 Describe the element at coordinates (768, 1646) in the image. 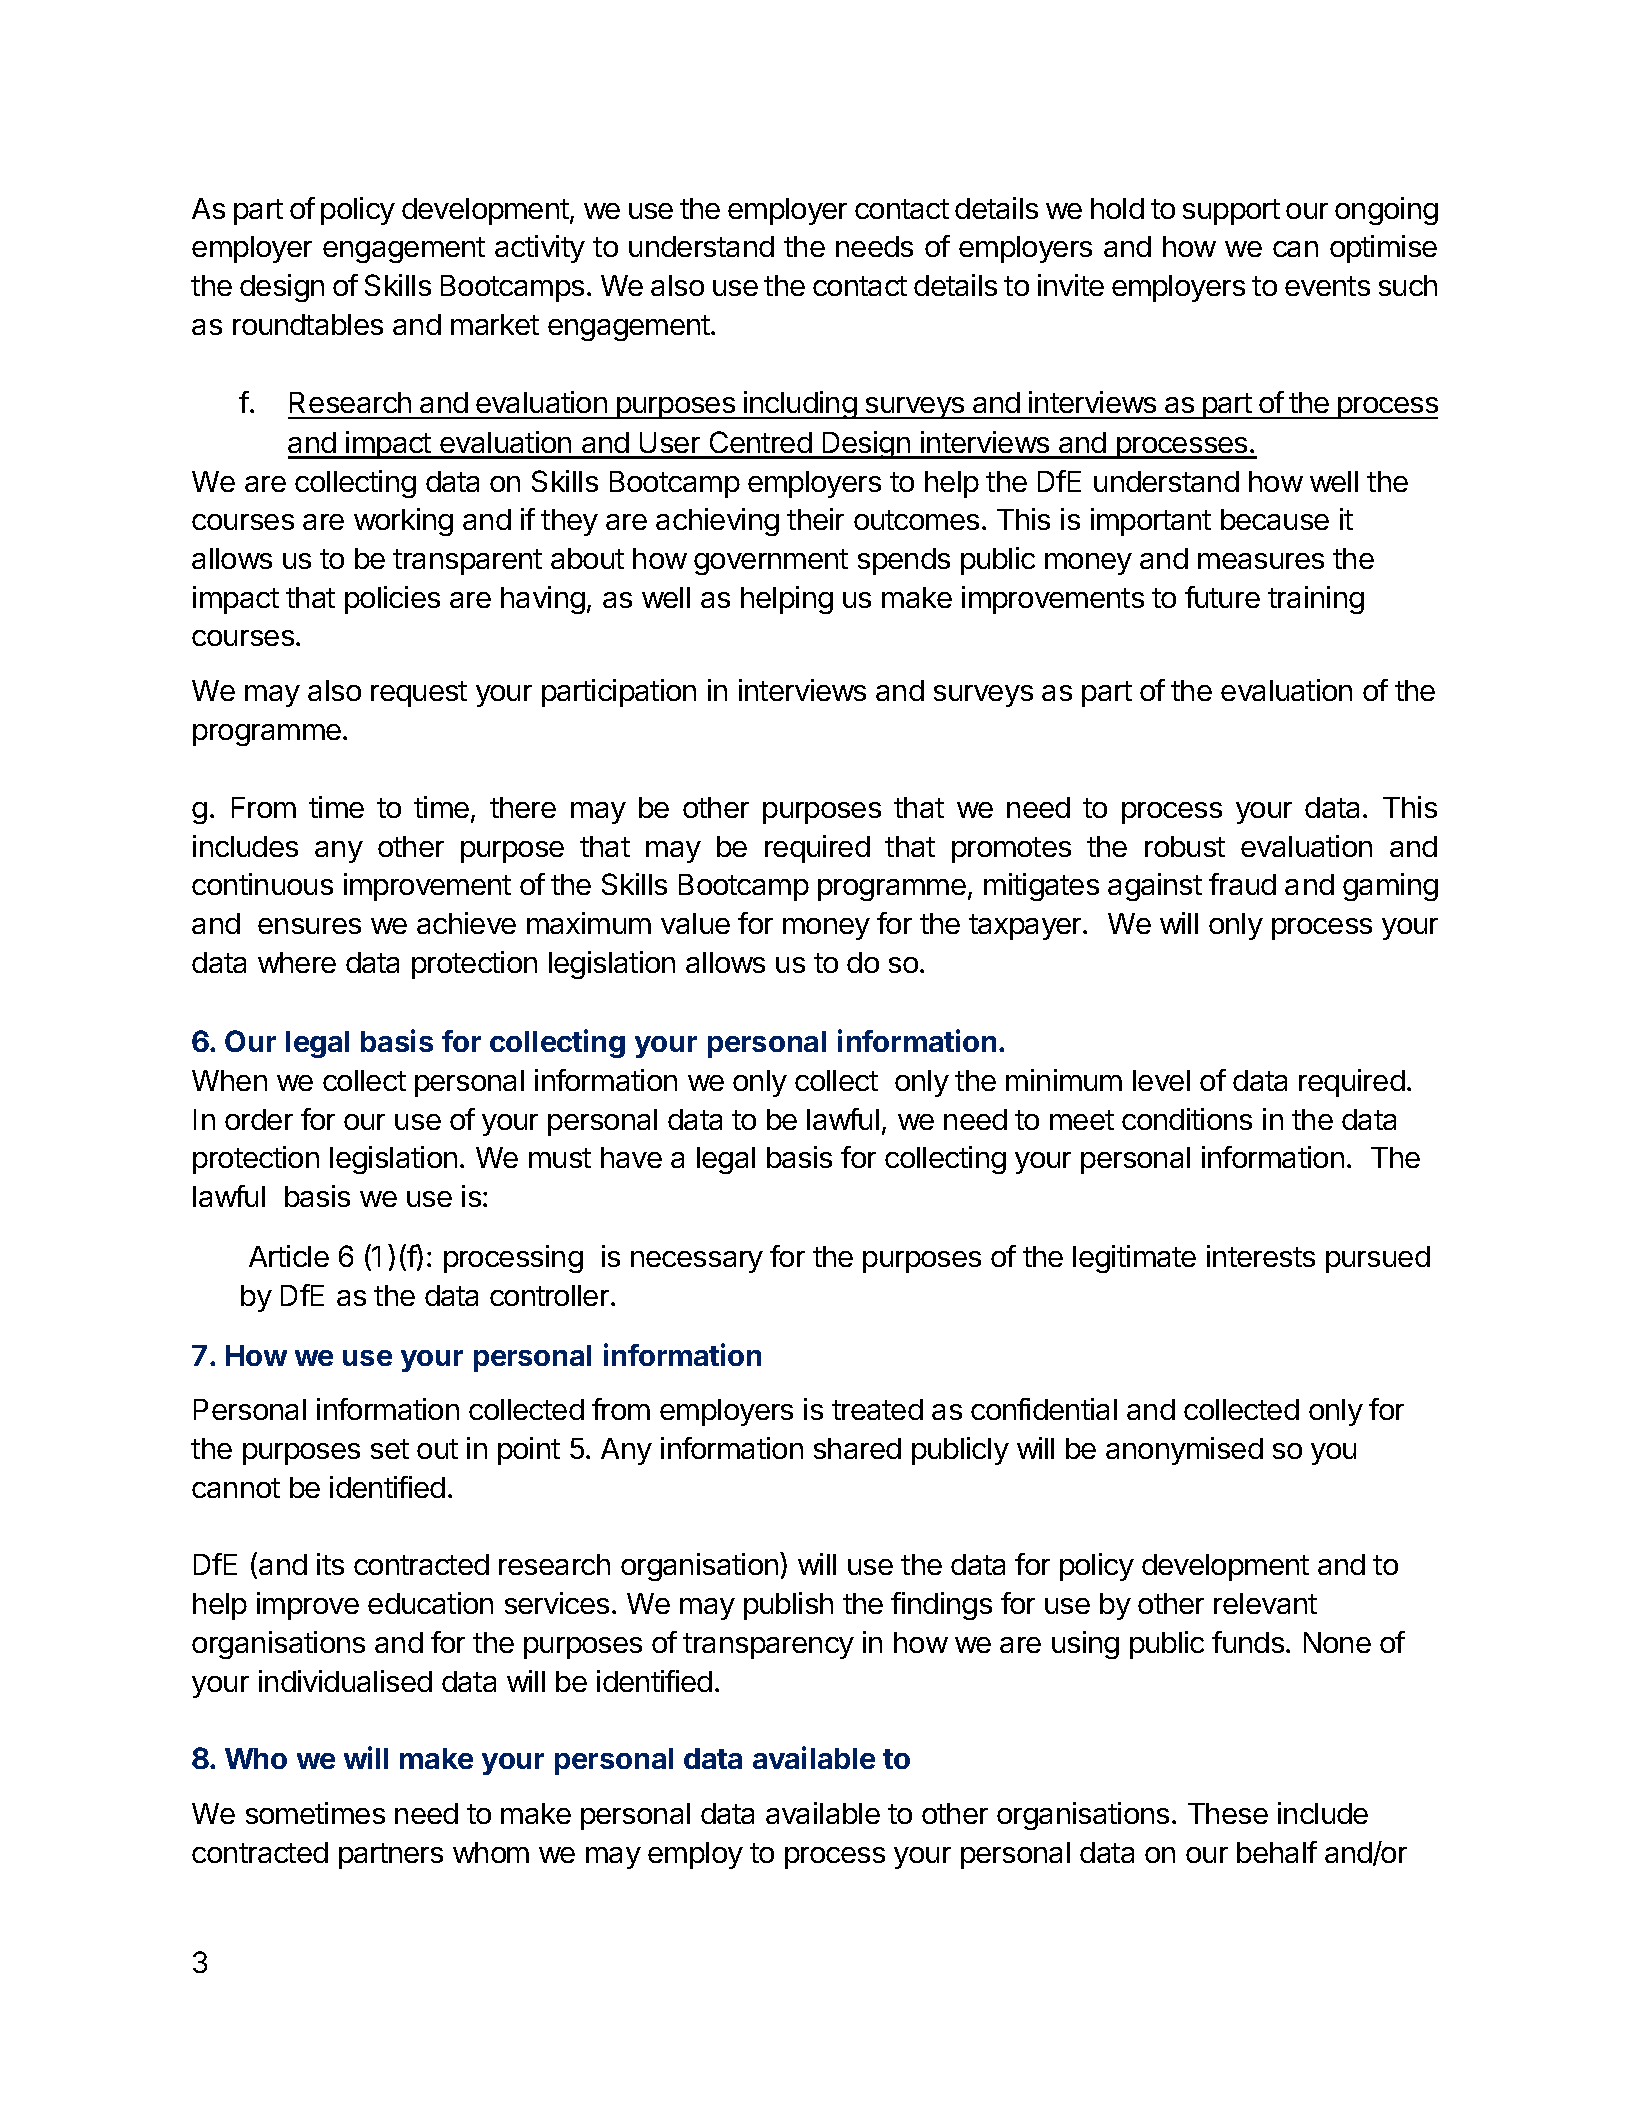

I see `transparency` at that location.
